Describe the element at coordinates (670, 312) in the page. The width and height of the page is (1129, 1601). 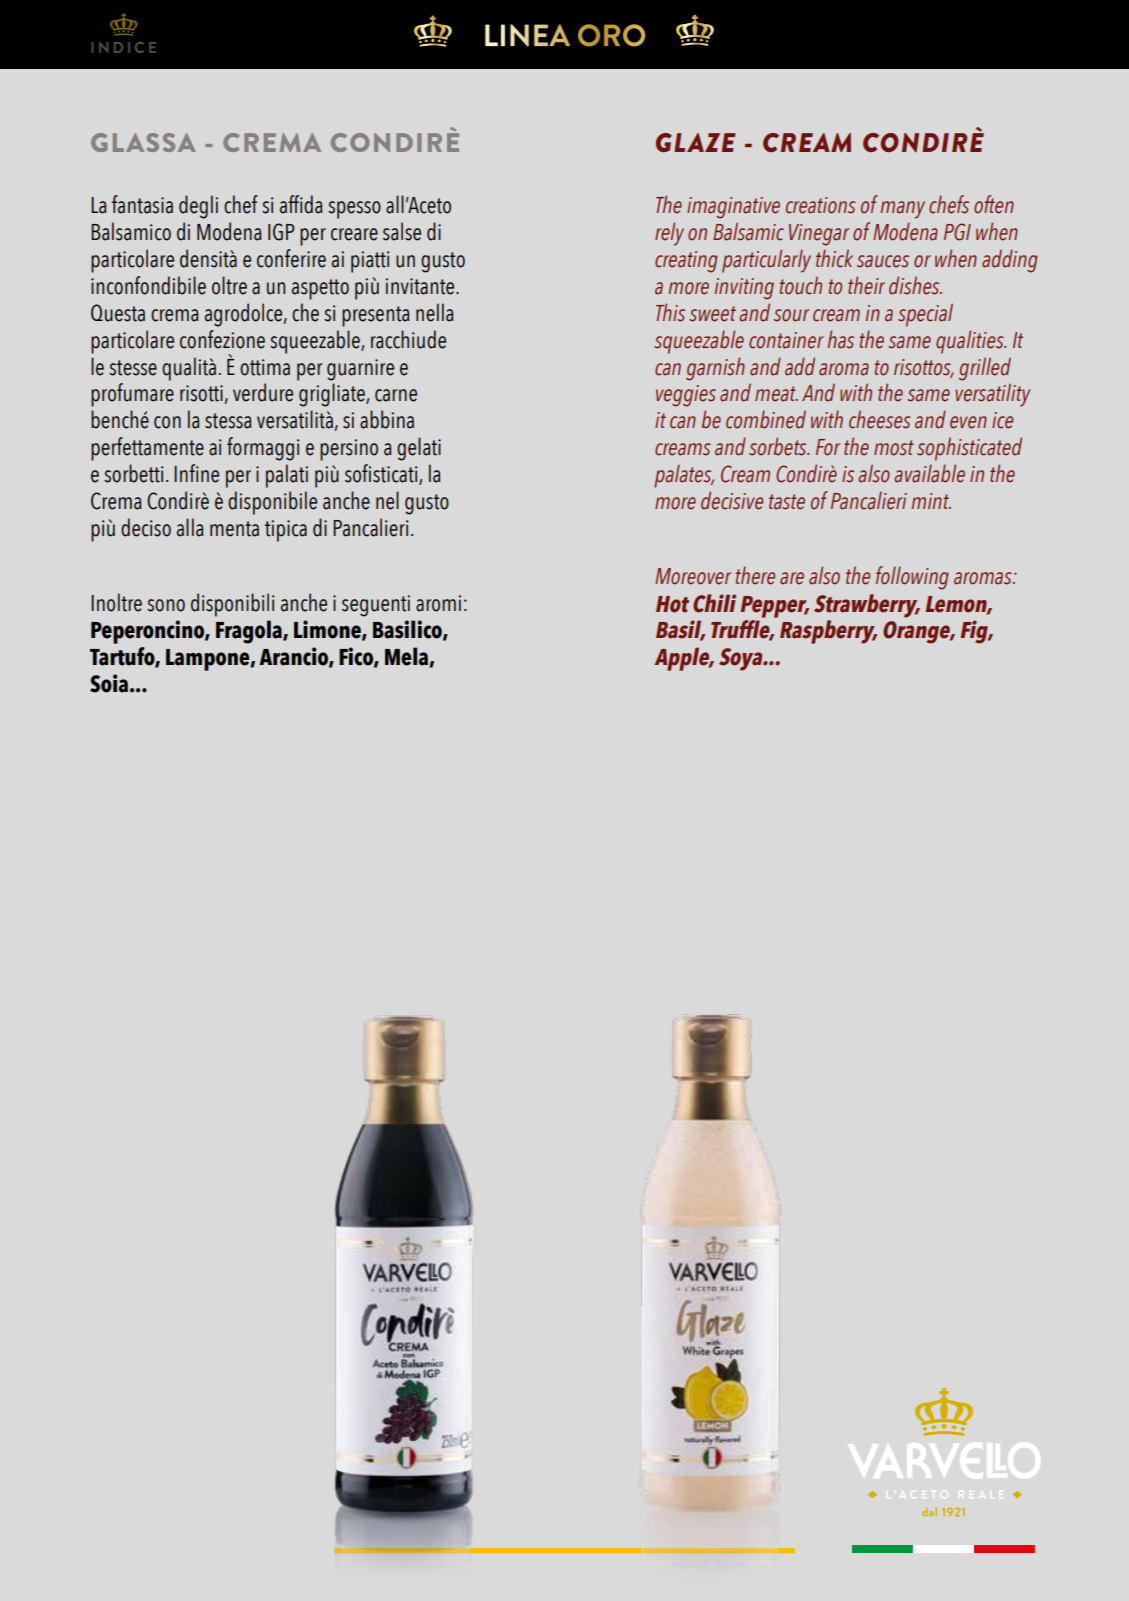
I see `This` at that location.
